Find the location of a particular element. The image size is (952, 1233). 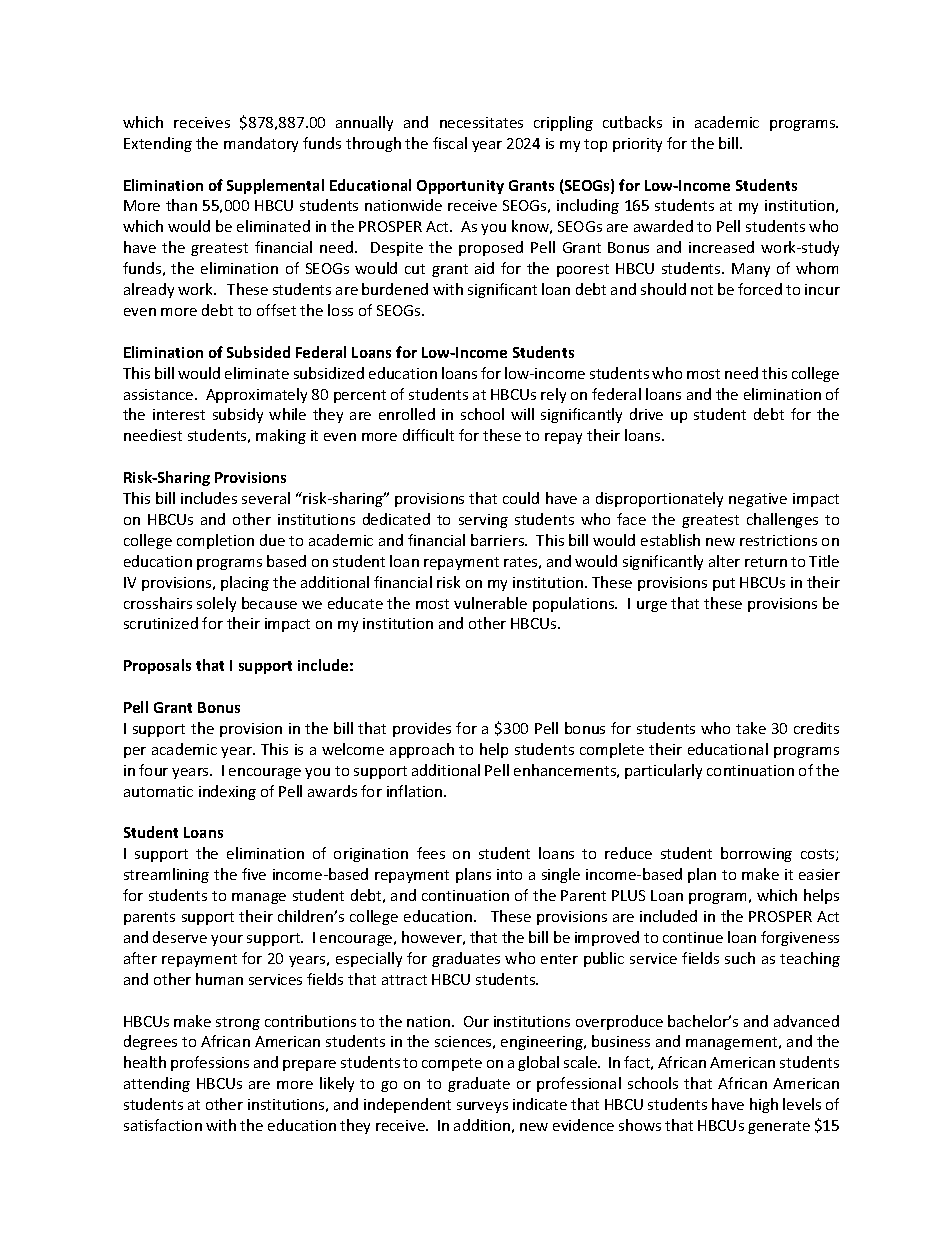

restrictions is located at coordinates (778, 540).
